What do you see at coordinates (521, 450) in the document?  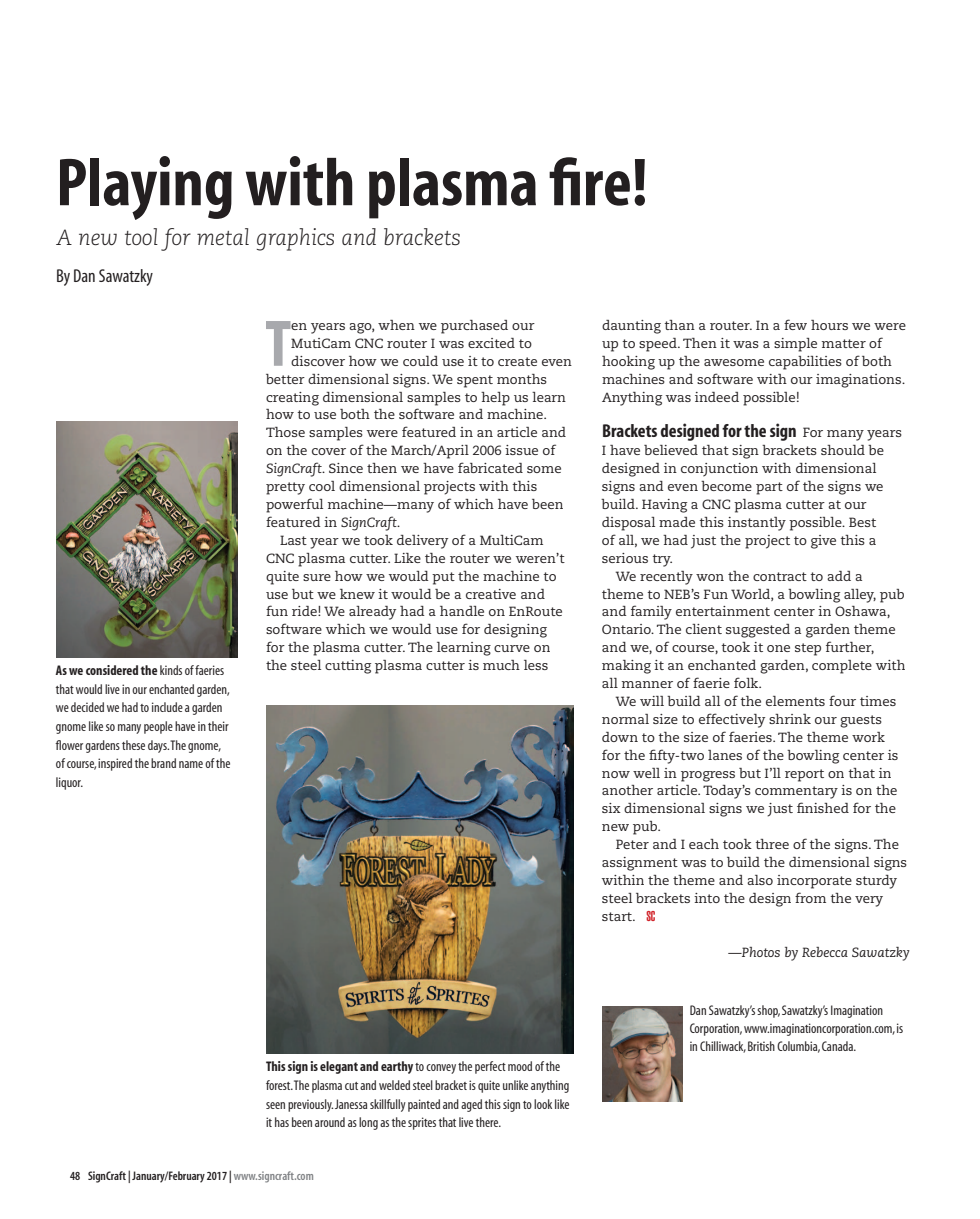 I see `issue` at bounding box center [521, 450].
